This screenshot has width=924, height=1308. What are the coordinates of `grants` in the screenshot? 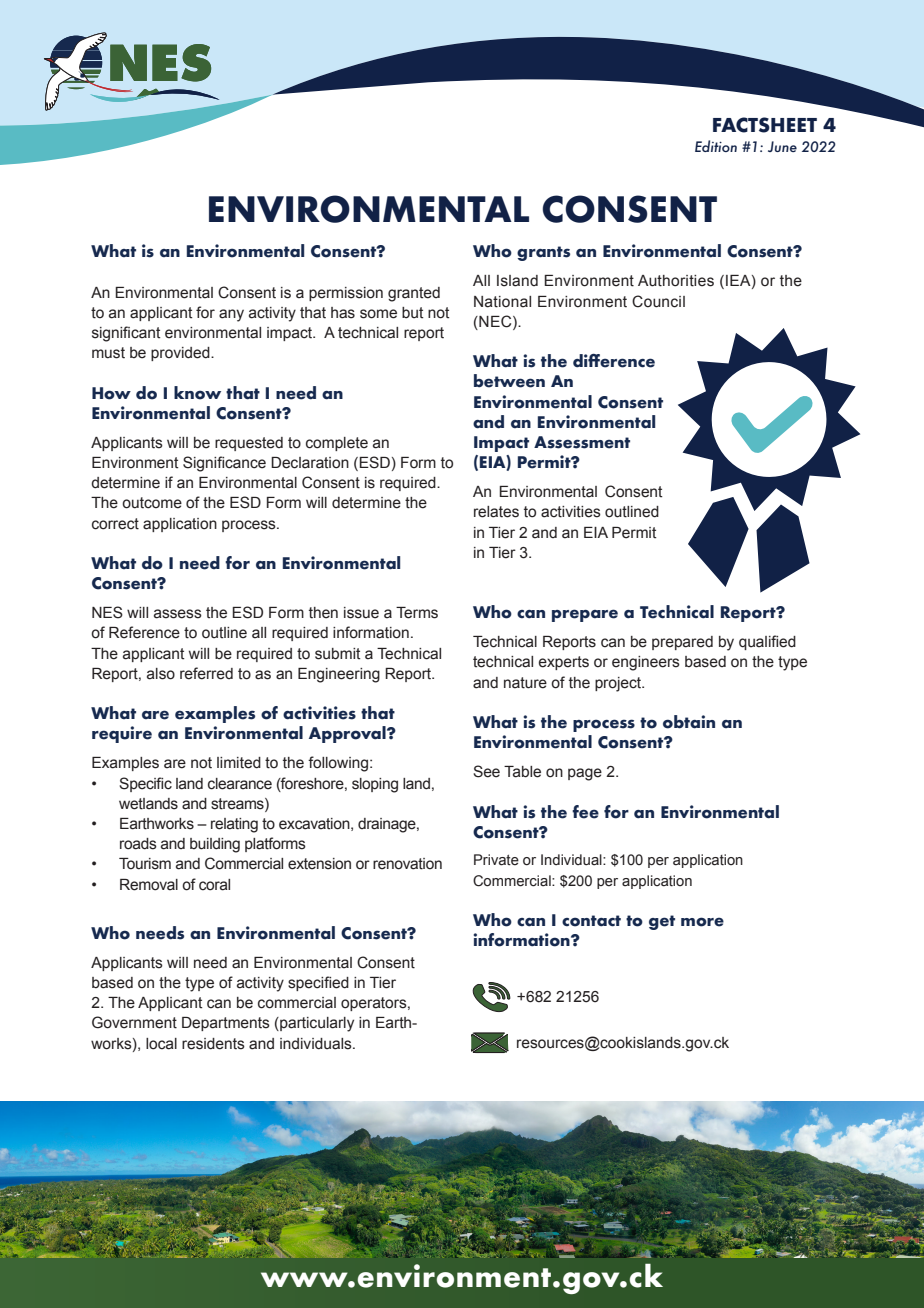 It's located at (543, 253).
